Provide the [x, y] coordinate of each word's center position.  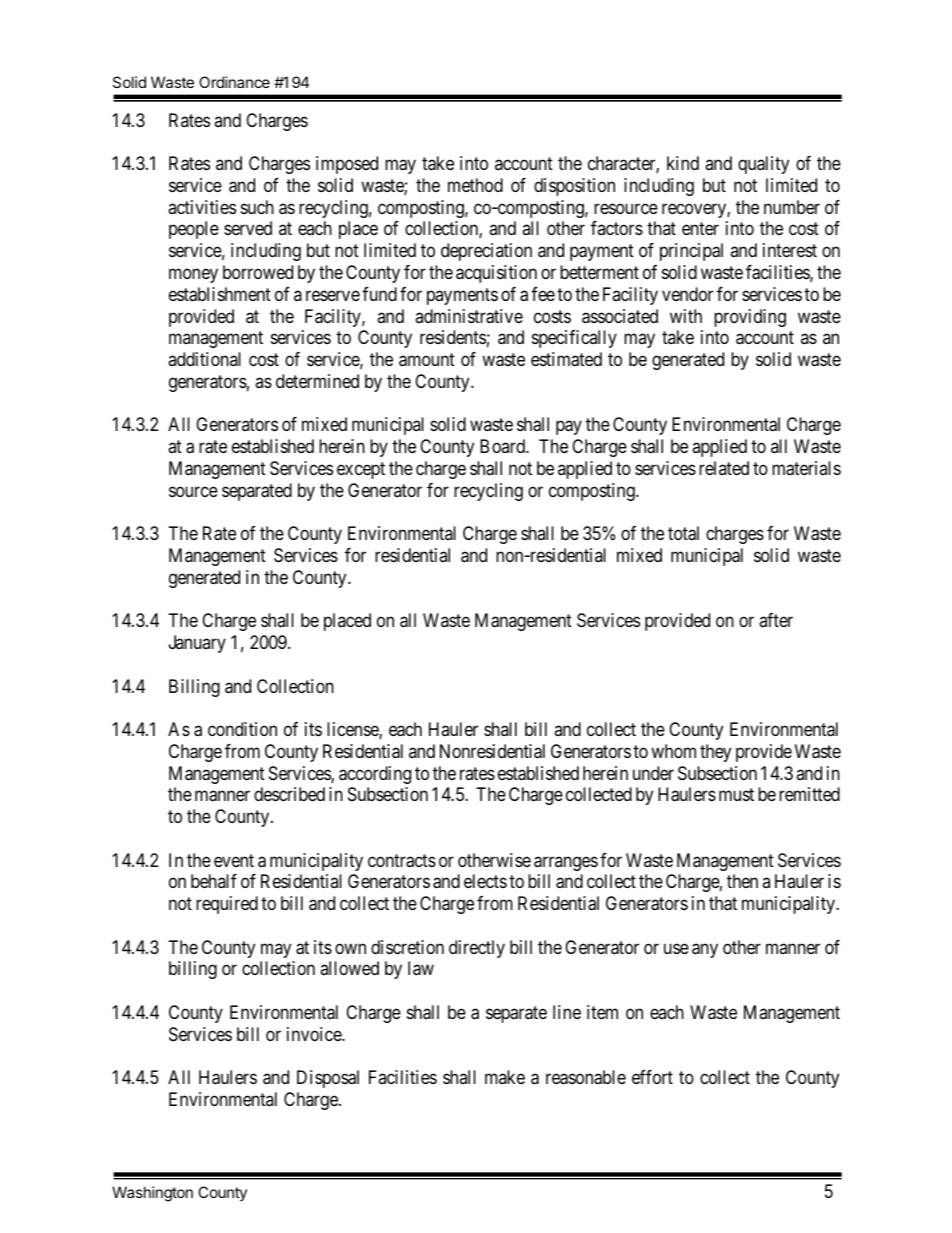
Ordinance [234, 82]
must [736, 795]
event [234, 860]
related [724, 468]
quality [763, 165]
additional [204, 359]
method [475, 185]
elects [485, 881]
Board [503, 446]
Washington [152, 1194]
